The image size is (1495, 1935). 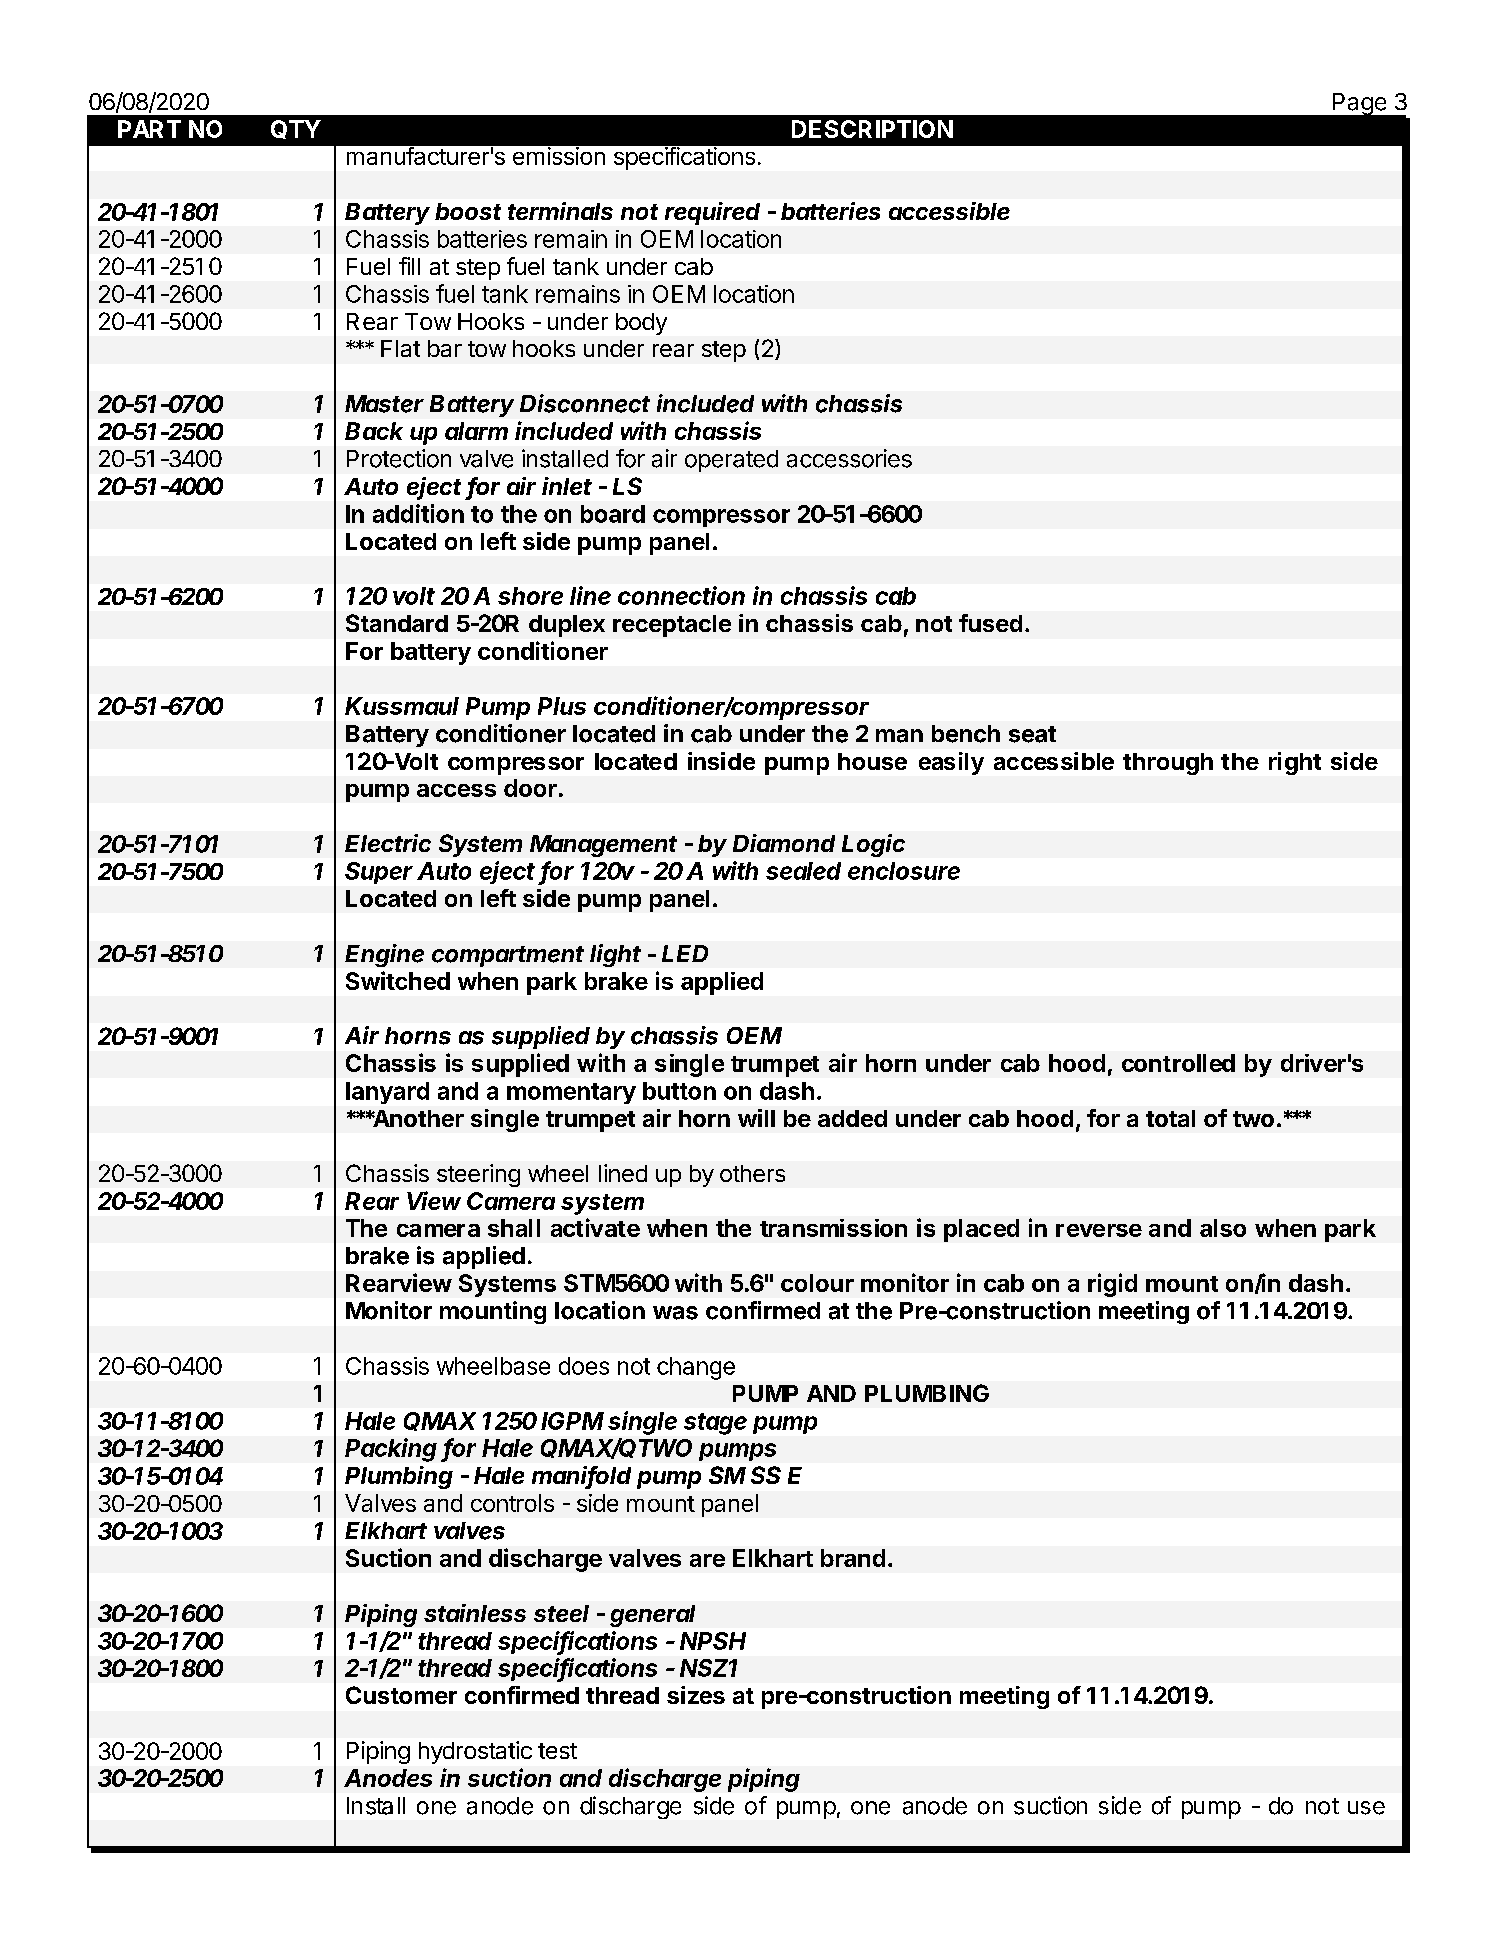 I want to click on DESCRIPTION, so click(x=872, y=129).
